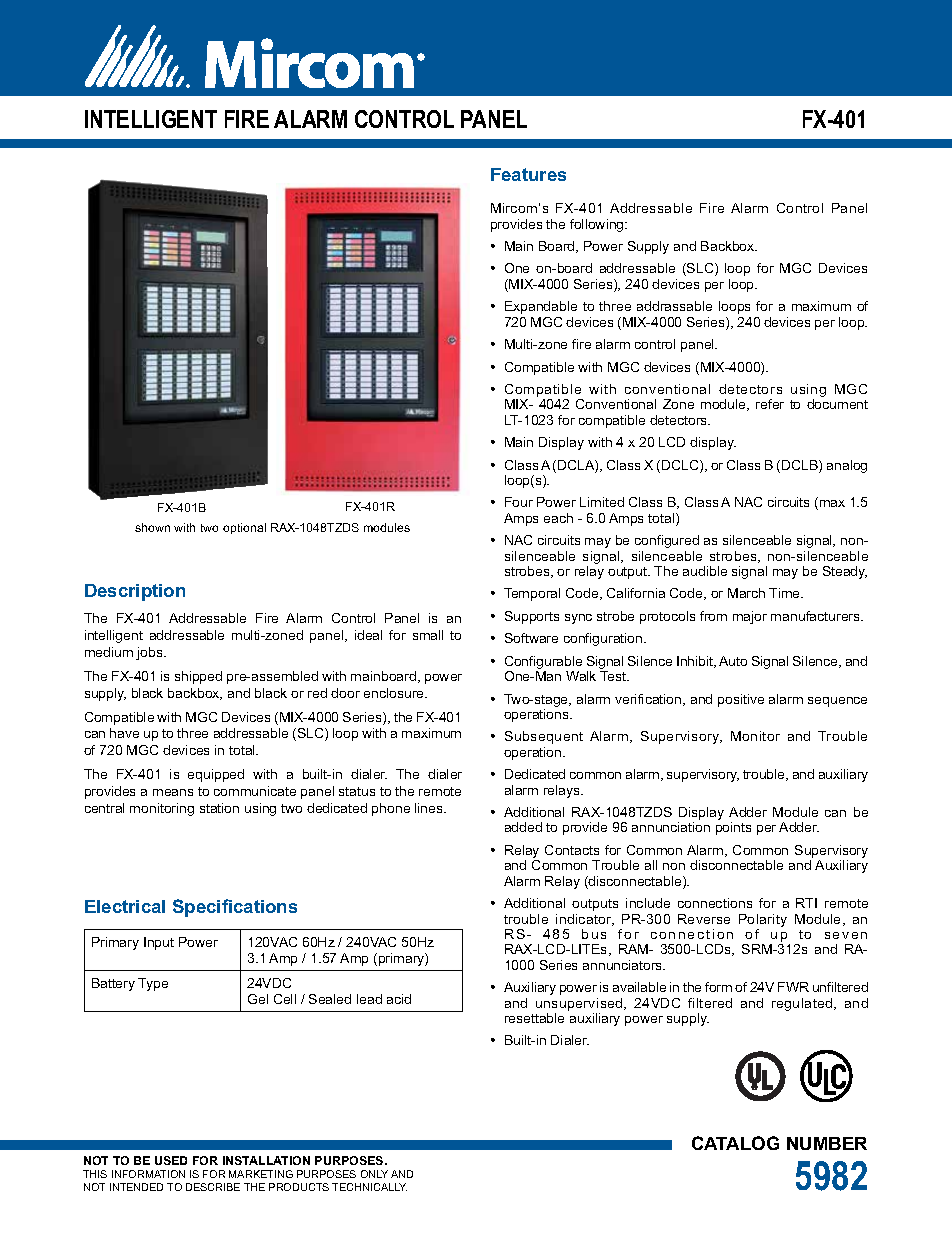 The image size is (952, 1233). Describe the element at coordinates (598, 225) in the screenshot. I see `following` at that location.
